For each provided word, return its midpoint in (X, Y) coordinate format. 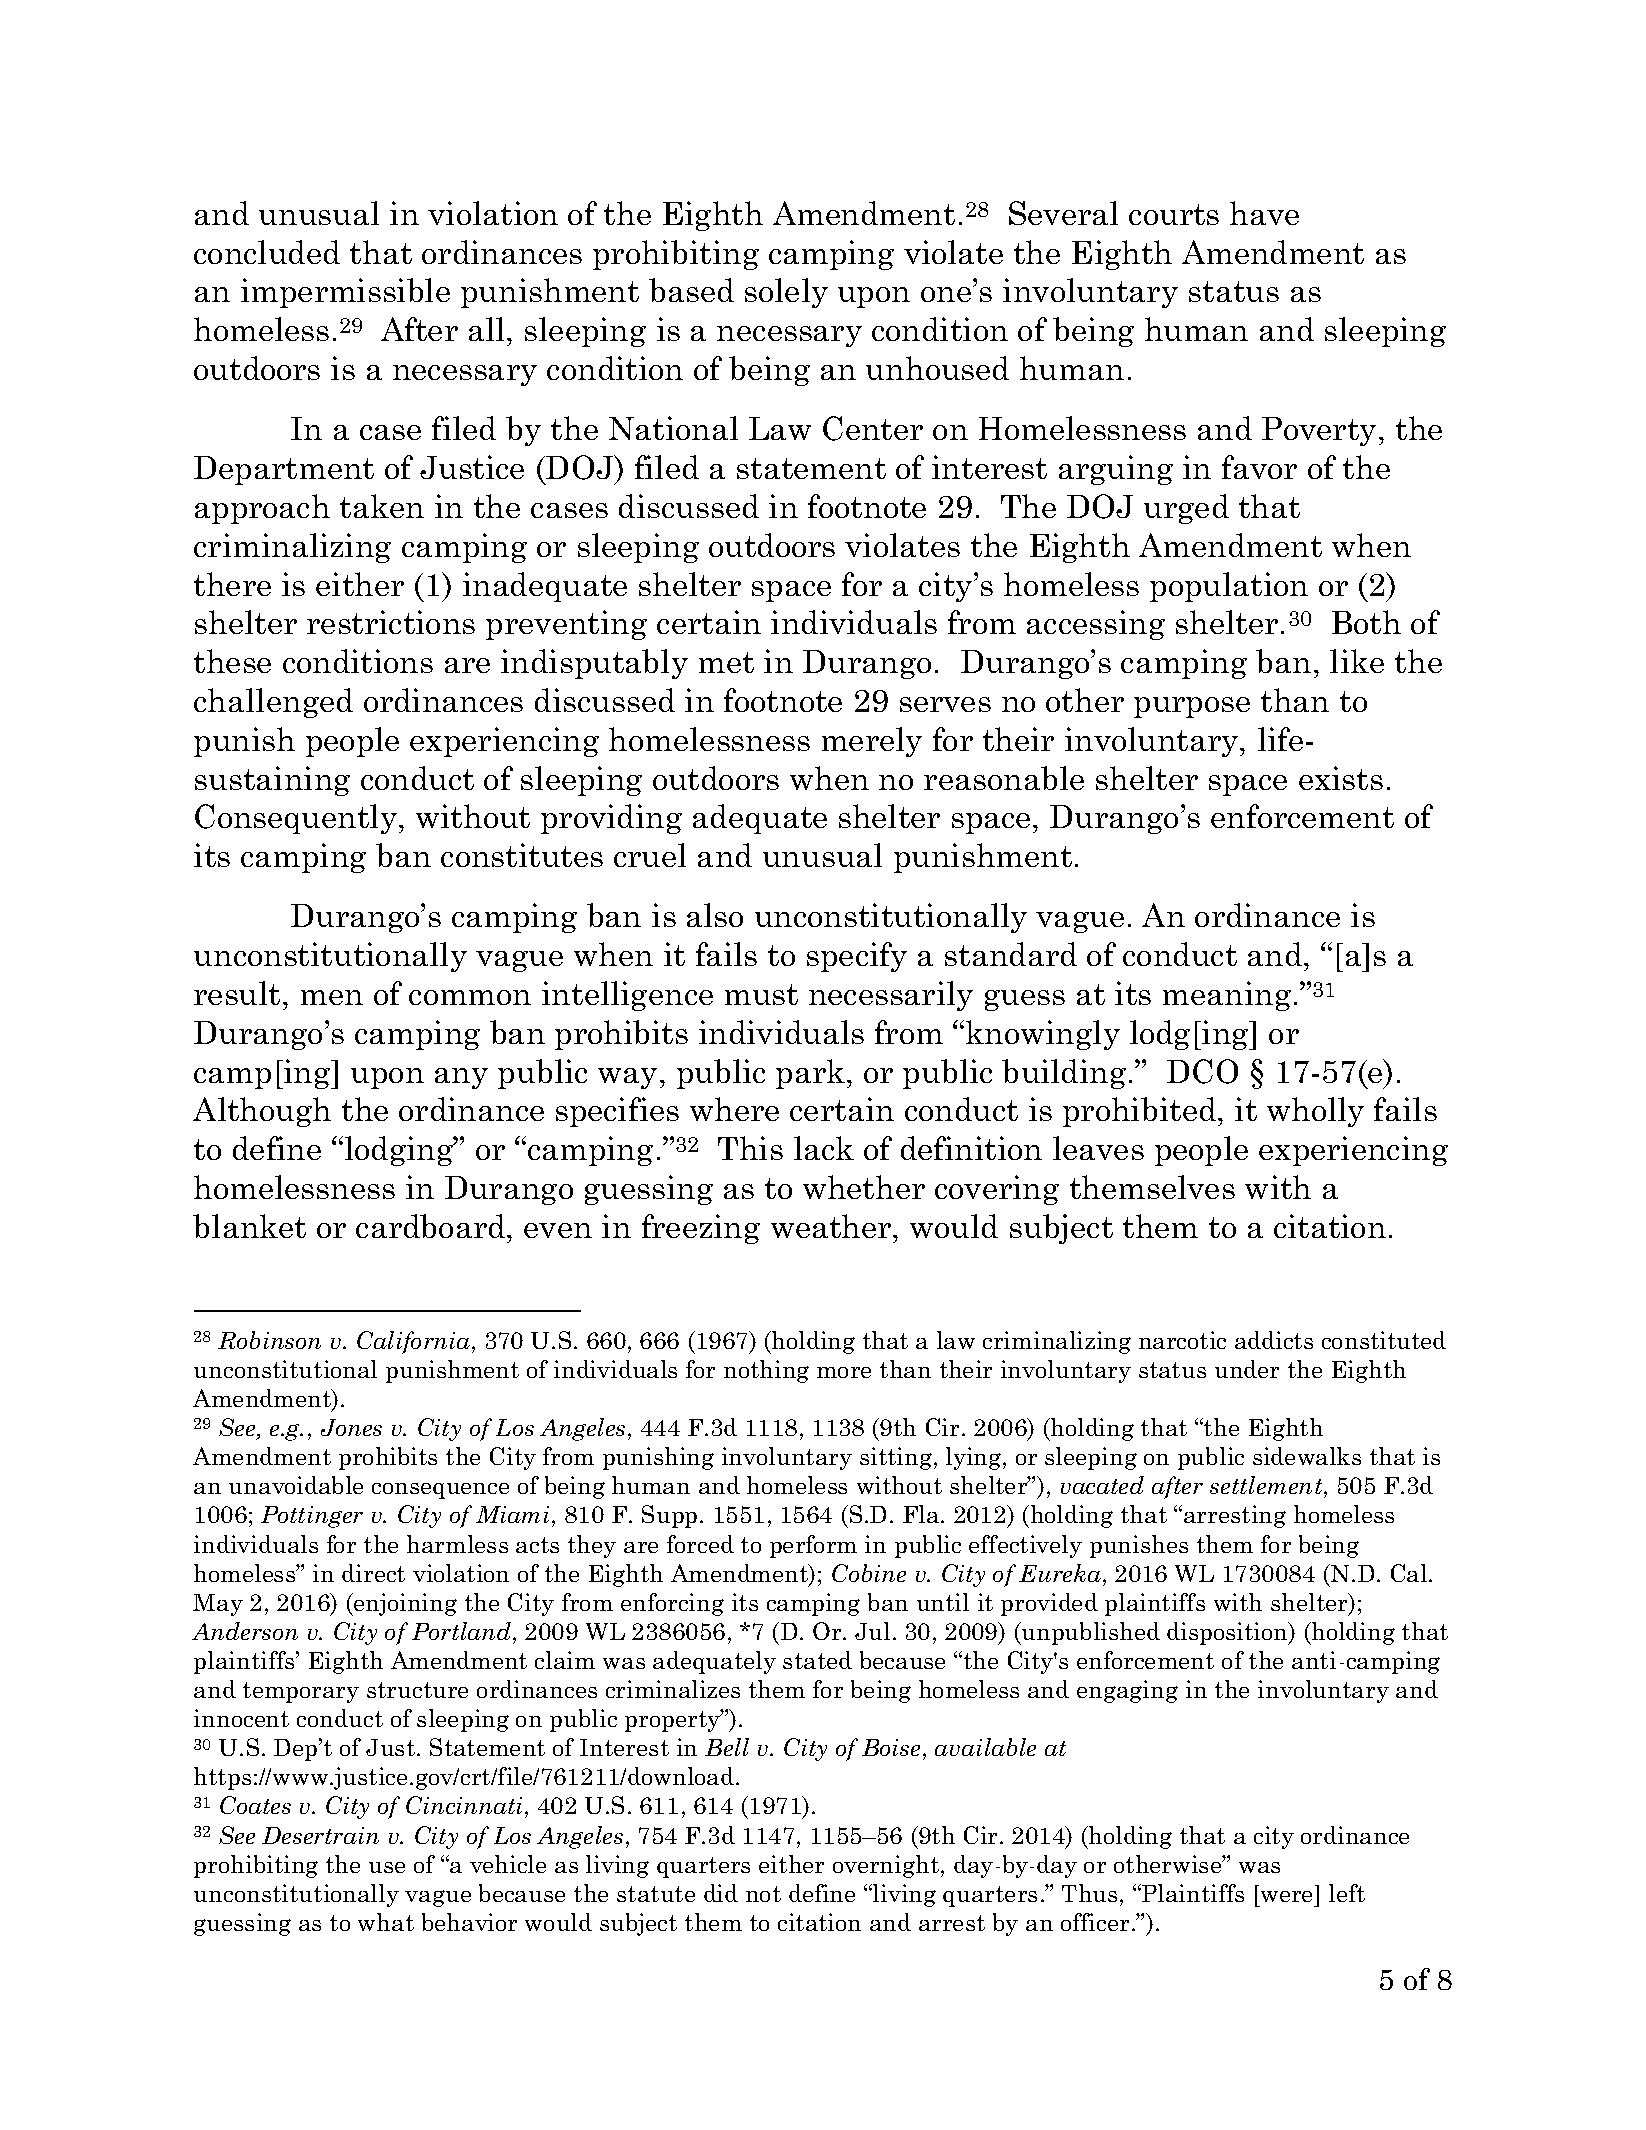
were (1286, 1896)
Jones (351, 1427)
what (386, 1922)
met (726, 662)
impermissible (345, 293)
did (721, 1893)
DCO (1202, 1071)
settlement (1267, 1487)
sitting (897, 1458)
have (1264, 213)
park (812, 1074)
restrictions (391, 622)
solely (786, 293)
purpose (1192, 707)
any (461, 1078)
